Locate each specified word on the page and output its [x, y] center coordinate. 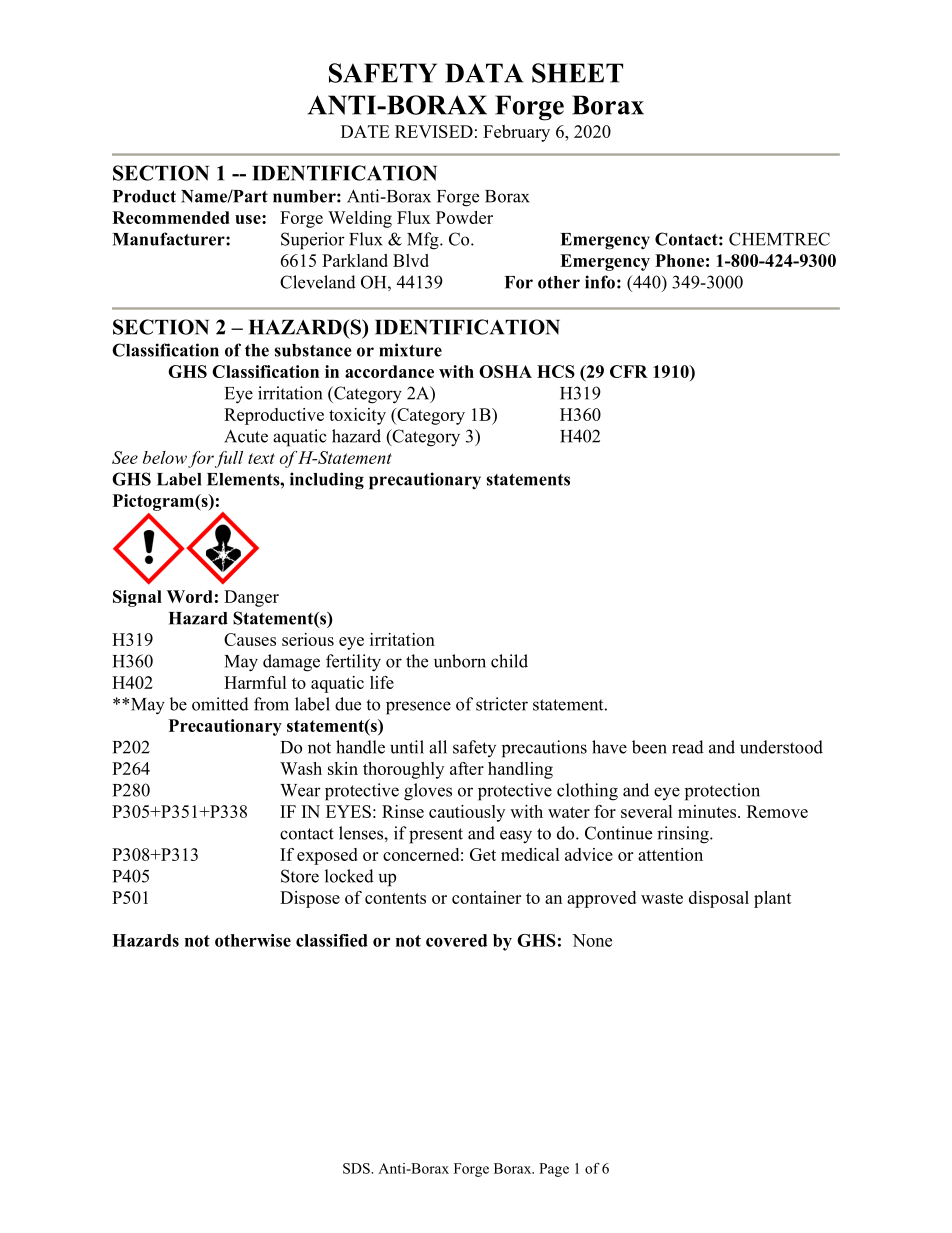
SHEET [577, 73]
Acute [246, 436]
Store [300, 876]
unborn [460, 661]
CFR [629, 371]
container [486, 897]
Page [554, 1170]
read [688, 747]
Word [190, 596]
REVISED [434, 131]
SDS [357, 1168]
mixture [410, 350]
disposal [719, 899]
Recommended [171, 217]
